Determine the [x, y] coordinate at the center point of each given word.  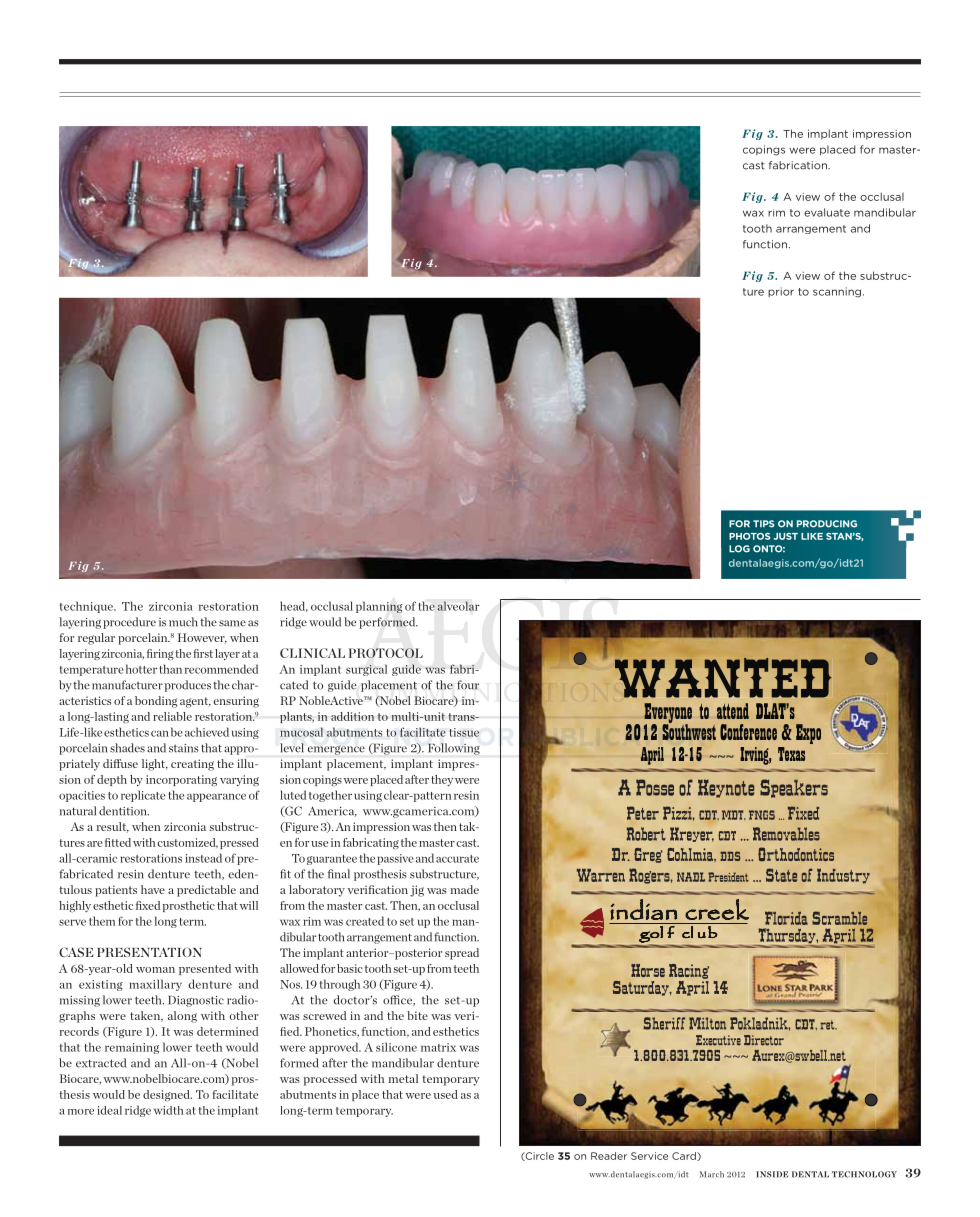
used [446, 1094]
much [183, 622]
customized [188, 843]
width [169, 1110]
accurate [457, 859]
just [785, 536]
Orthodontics [796, 854]
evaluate [827, 212]
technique [87, 607]
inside [772, 1174]
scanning [837, 292]
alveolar [459, 606]
